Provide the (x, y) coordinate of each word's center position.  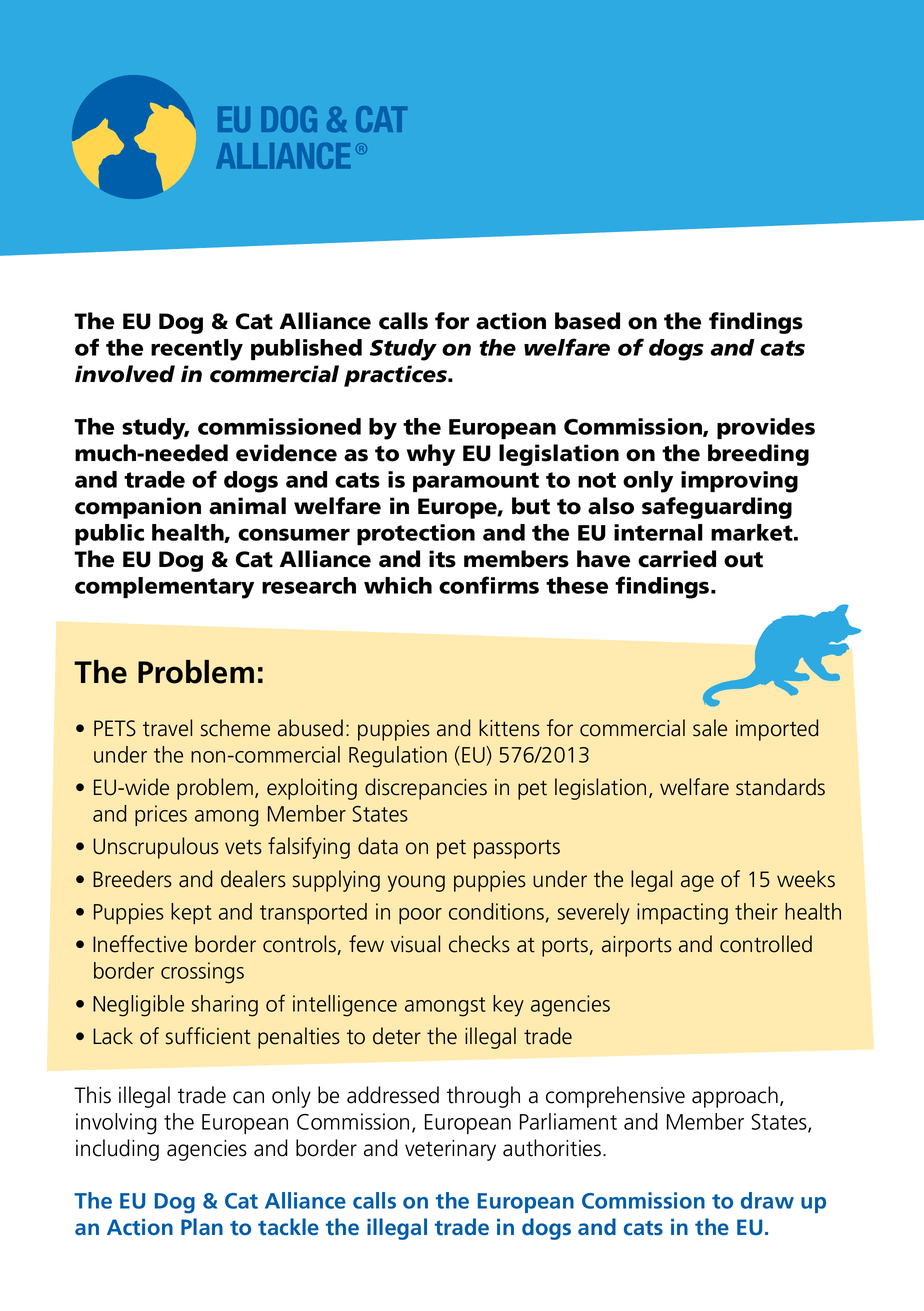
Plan (202, 1226)
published (306, 349)
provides (766, 428)
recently (197, 350)
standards (780, 787)
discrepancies (426, 789)
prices (161, 815)
